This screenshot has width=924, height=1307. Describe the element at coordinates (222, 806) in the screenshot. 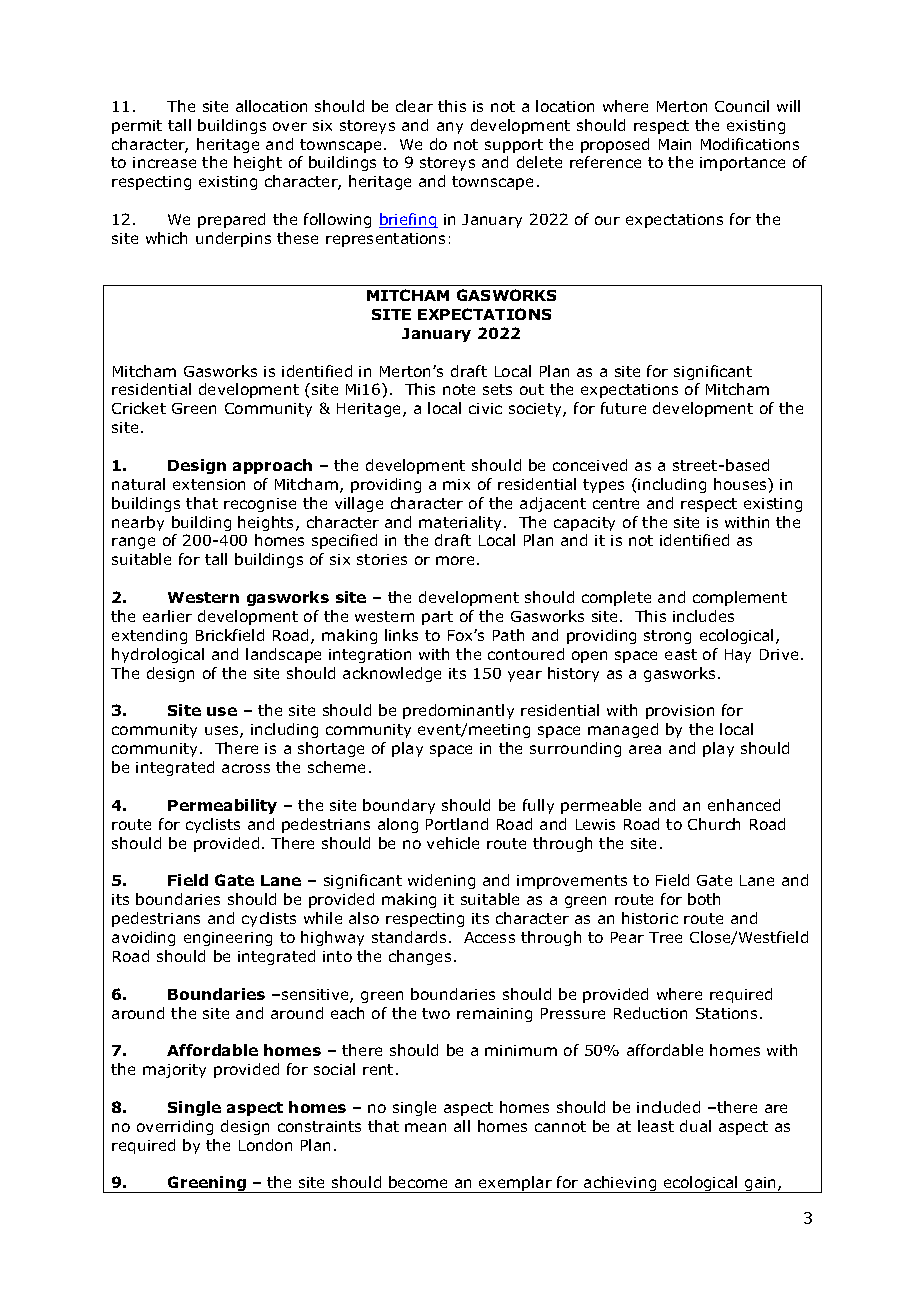

I see `Permeability` at that location.
